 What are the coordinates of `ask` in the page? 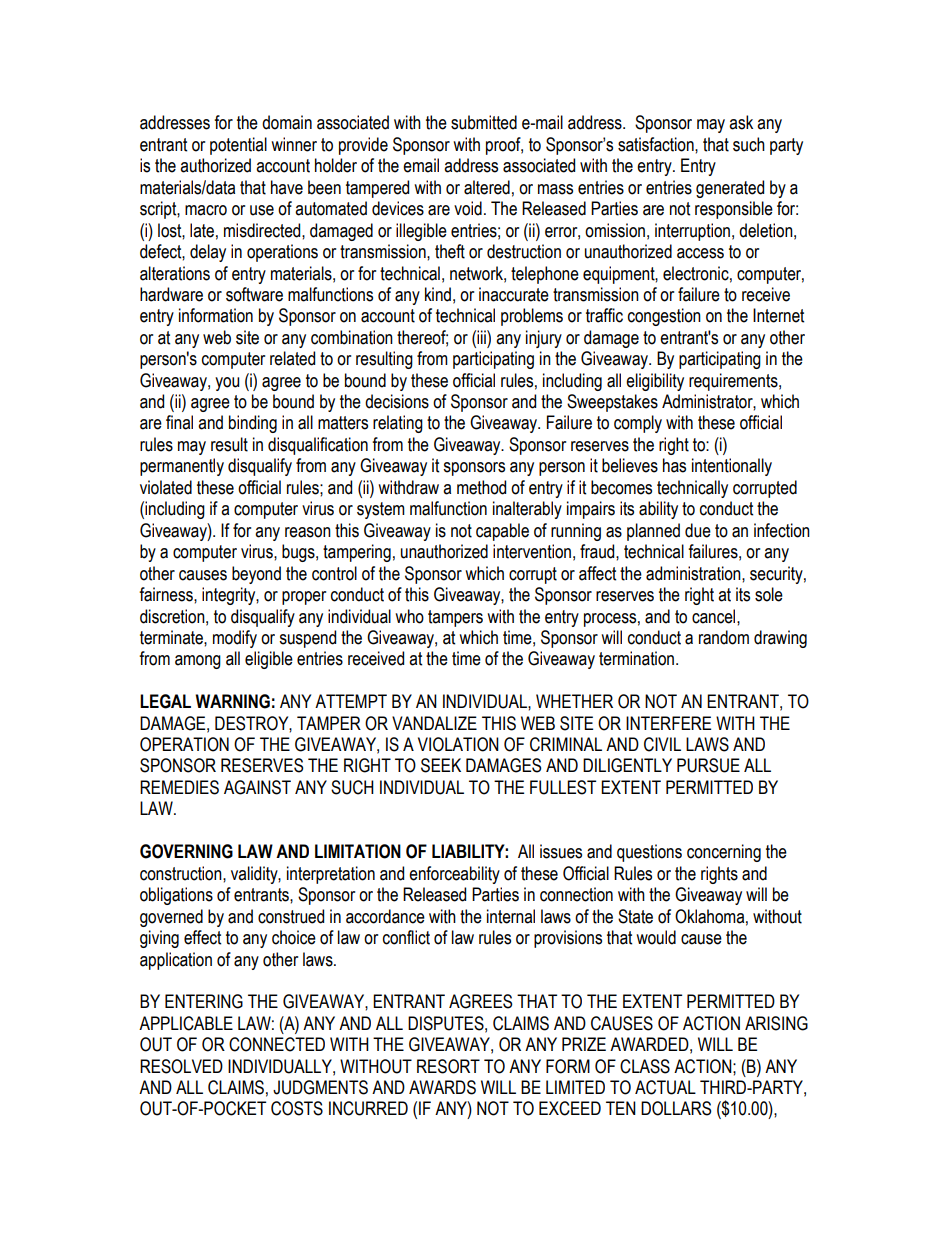 It's located at (741, 122).
